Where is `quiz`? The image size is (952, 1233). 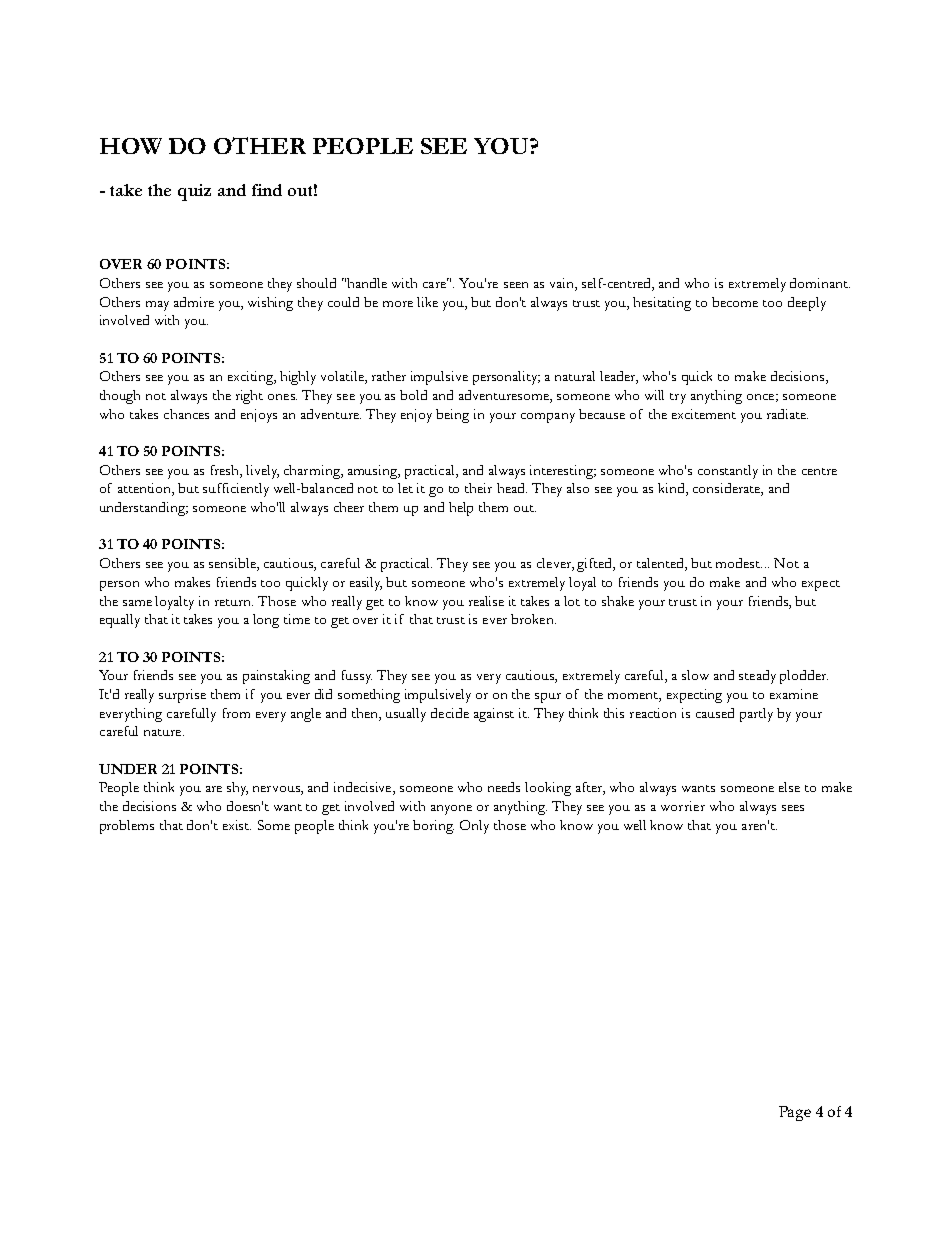 quiz is located at coordinates (194, 192).
